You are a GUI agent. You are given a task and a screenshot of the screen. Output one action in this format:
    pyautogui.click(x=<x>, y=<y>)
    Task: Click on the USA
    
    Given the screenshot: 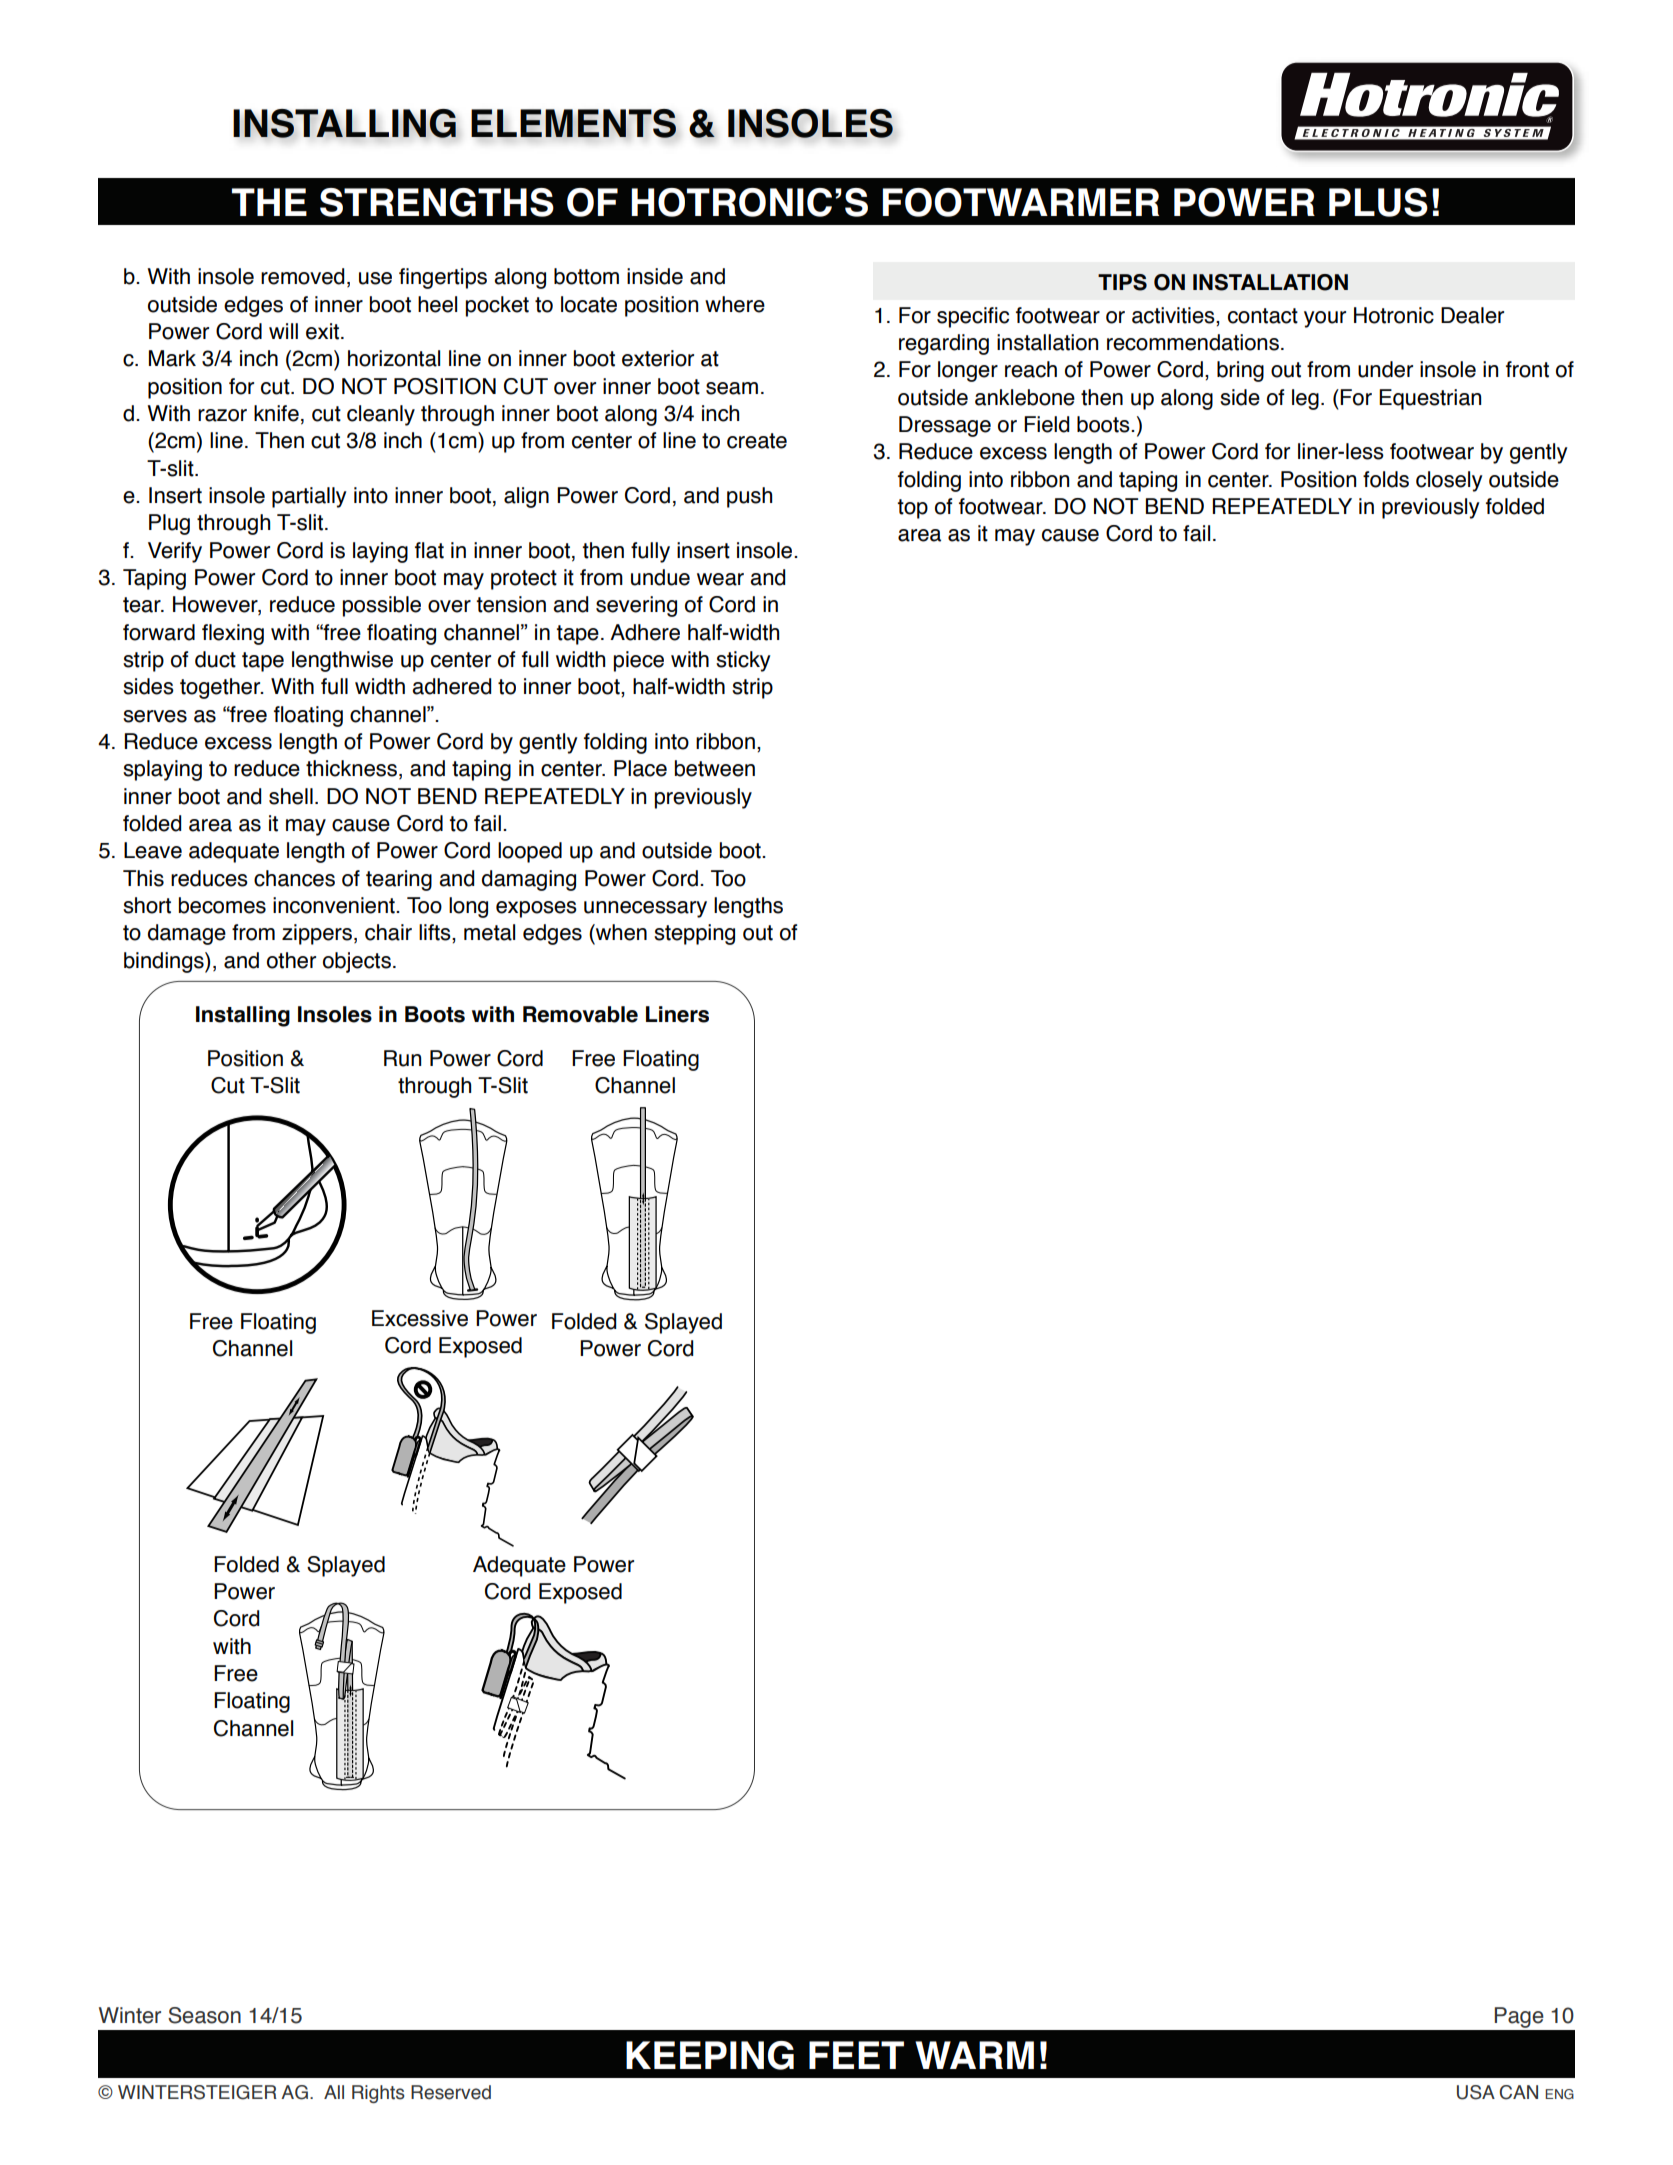 What is the action you would take?
    pyautogui.click(x=1476, y=2092)
